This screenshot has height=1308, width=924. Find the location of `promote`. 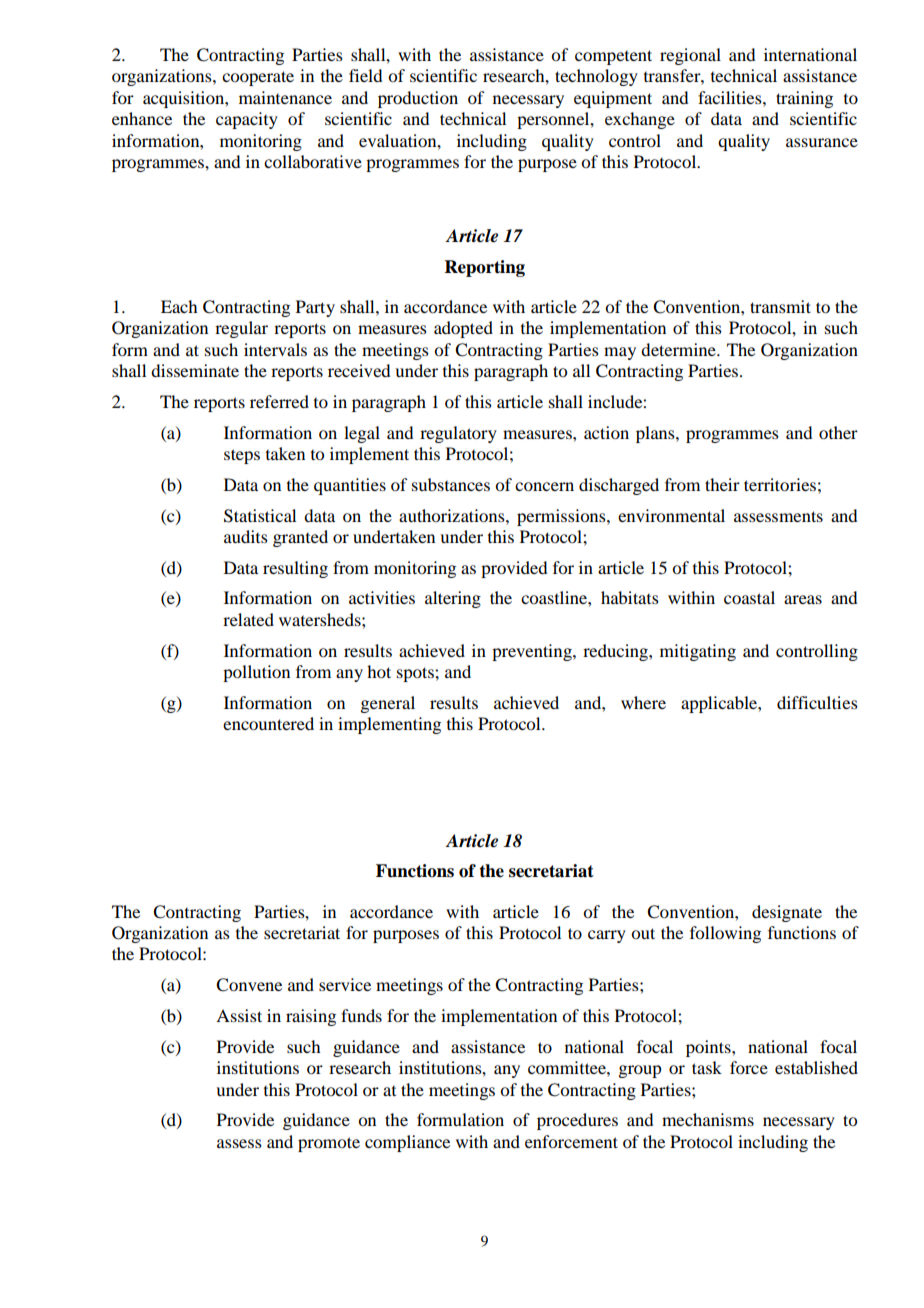

promote is located at coordinates (329, 1144).
